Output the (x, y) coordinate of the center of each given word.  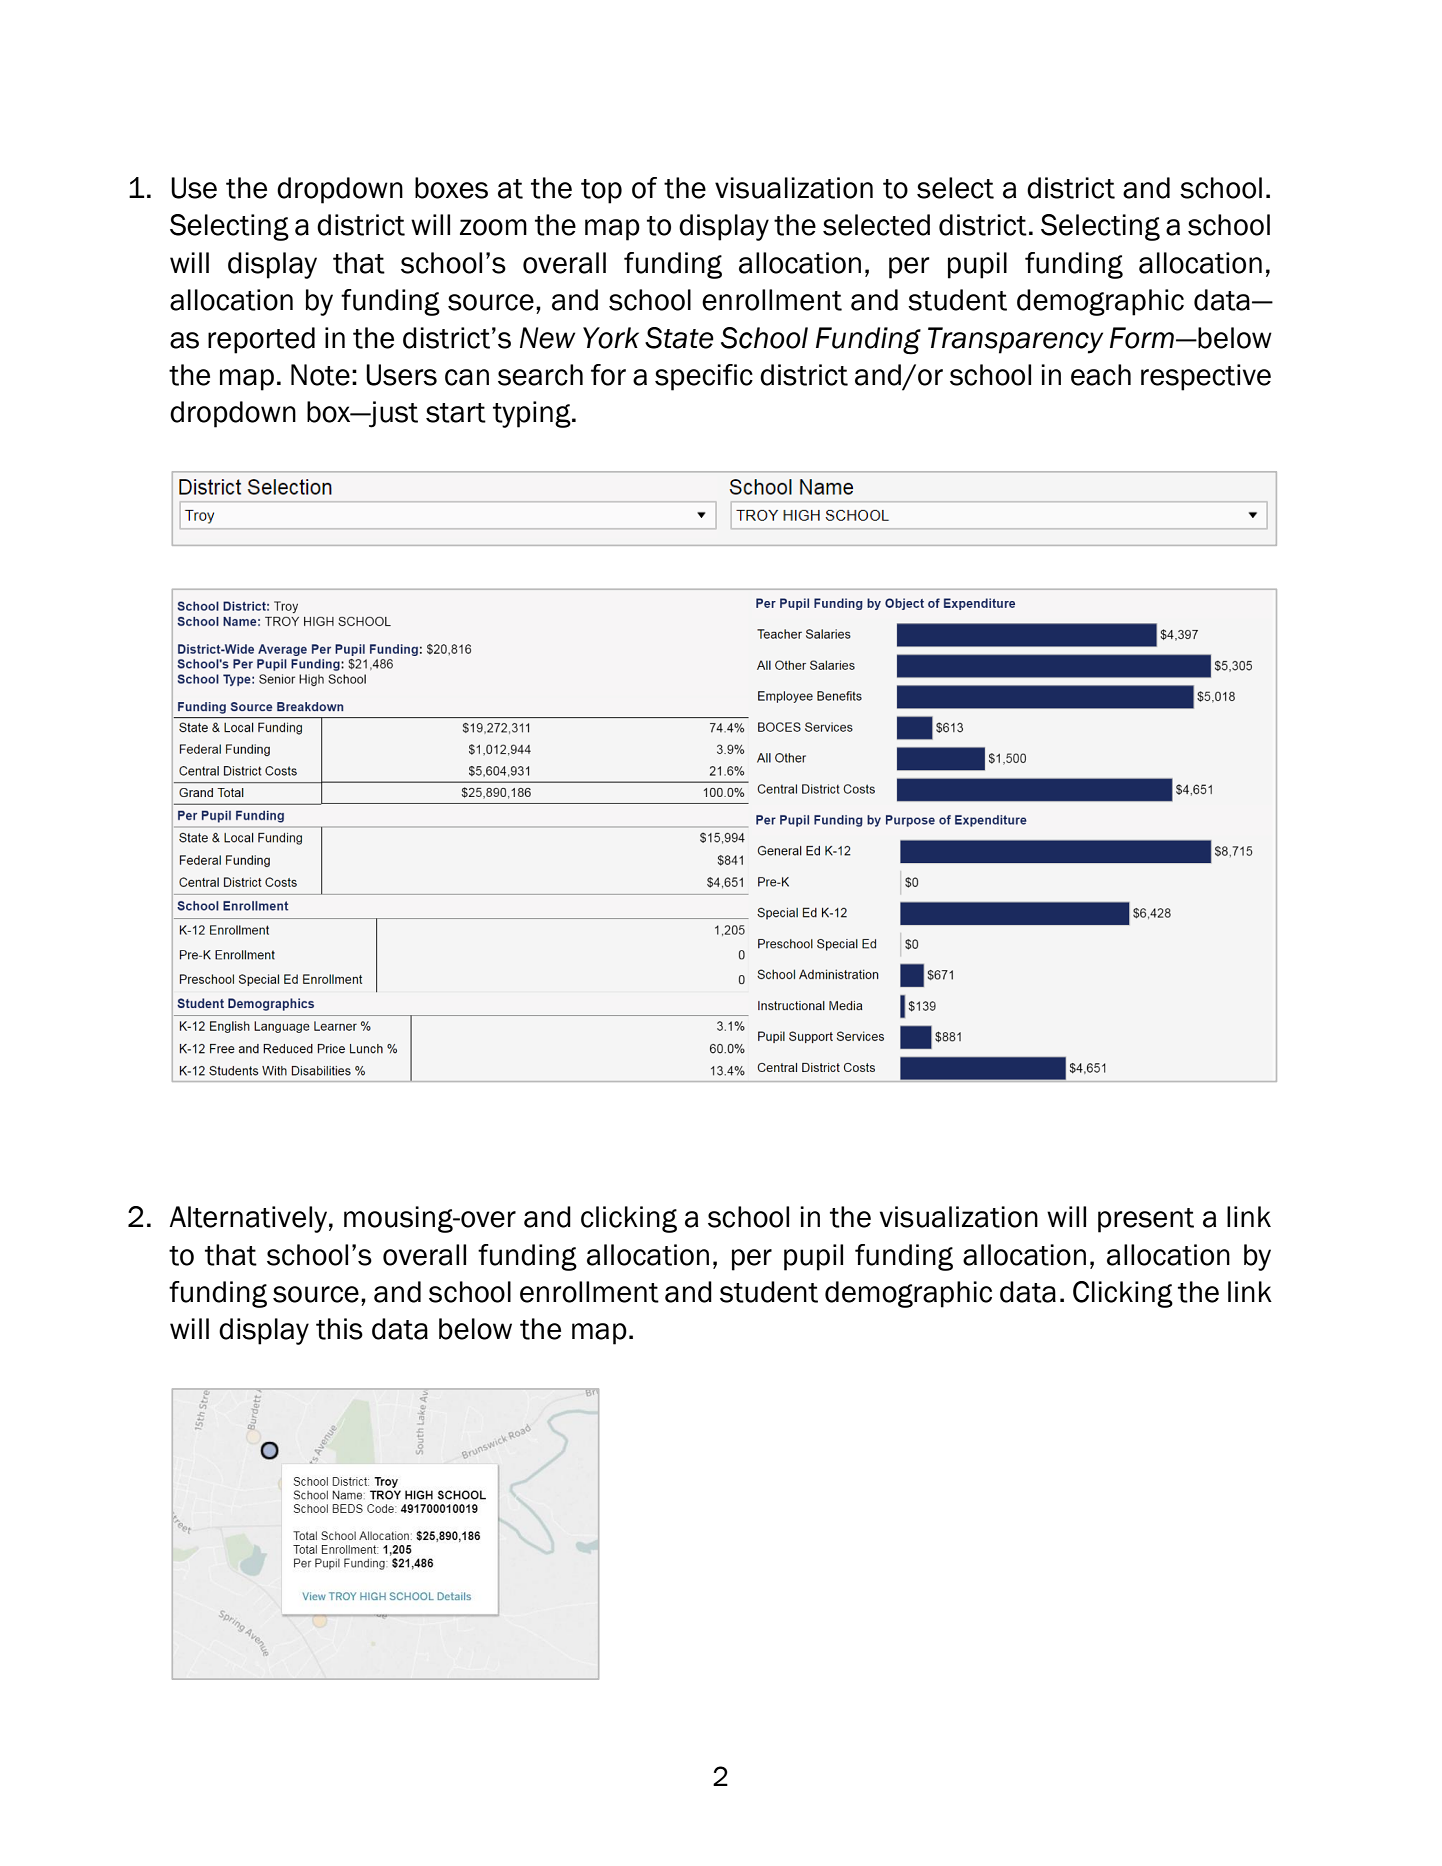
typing (533, 414)
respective (1206, 377)
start (456, 413)
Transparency (1015, 340)
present (1146, 1220)
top (601, 191)
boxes (451, 188)
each (1101, 375)
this (339, 1329)
